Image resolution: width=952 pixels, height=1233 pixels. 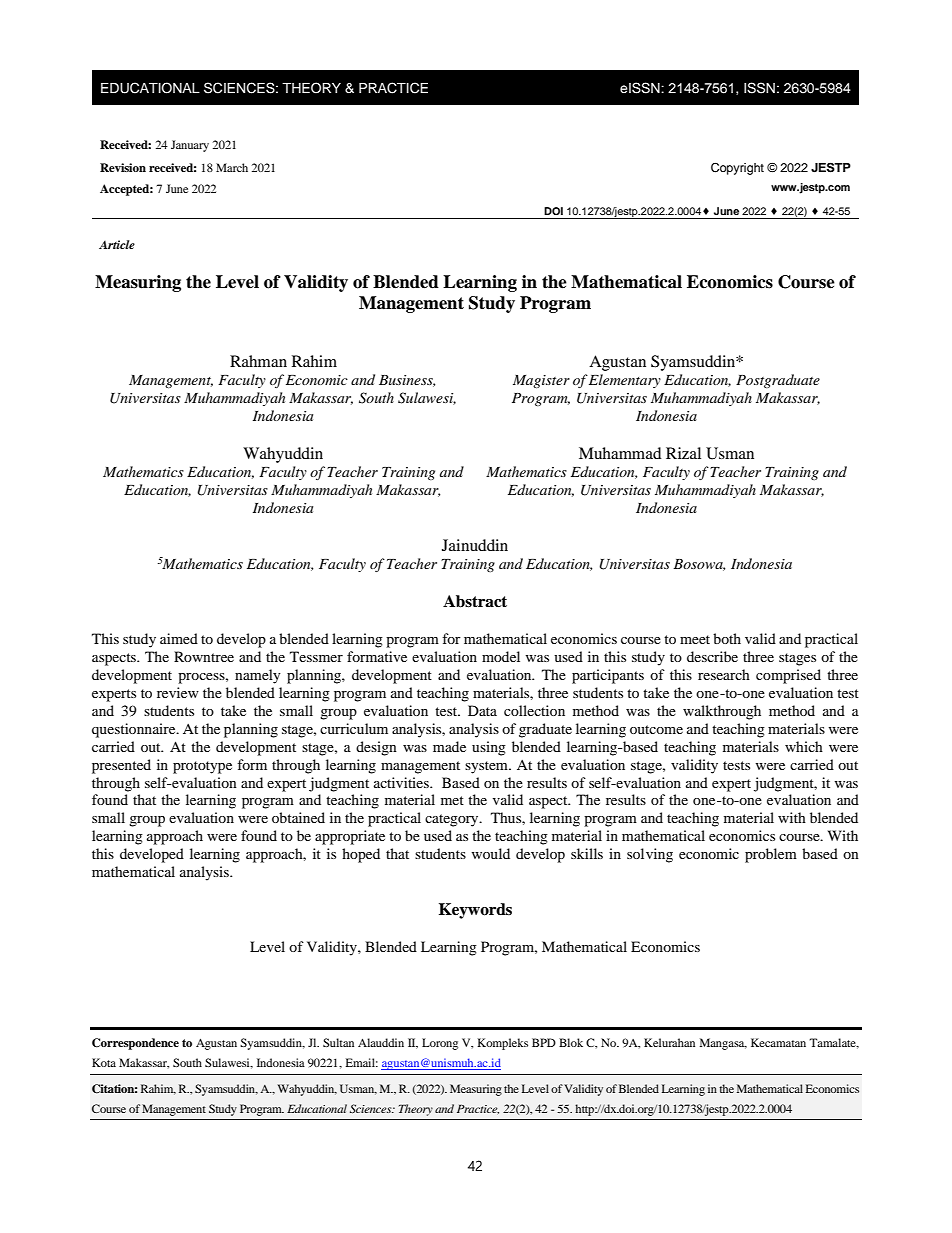 What do you see at coordinates (190, 146) in the image?
I see `January` at bounding box center [190, 146].
